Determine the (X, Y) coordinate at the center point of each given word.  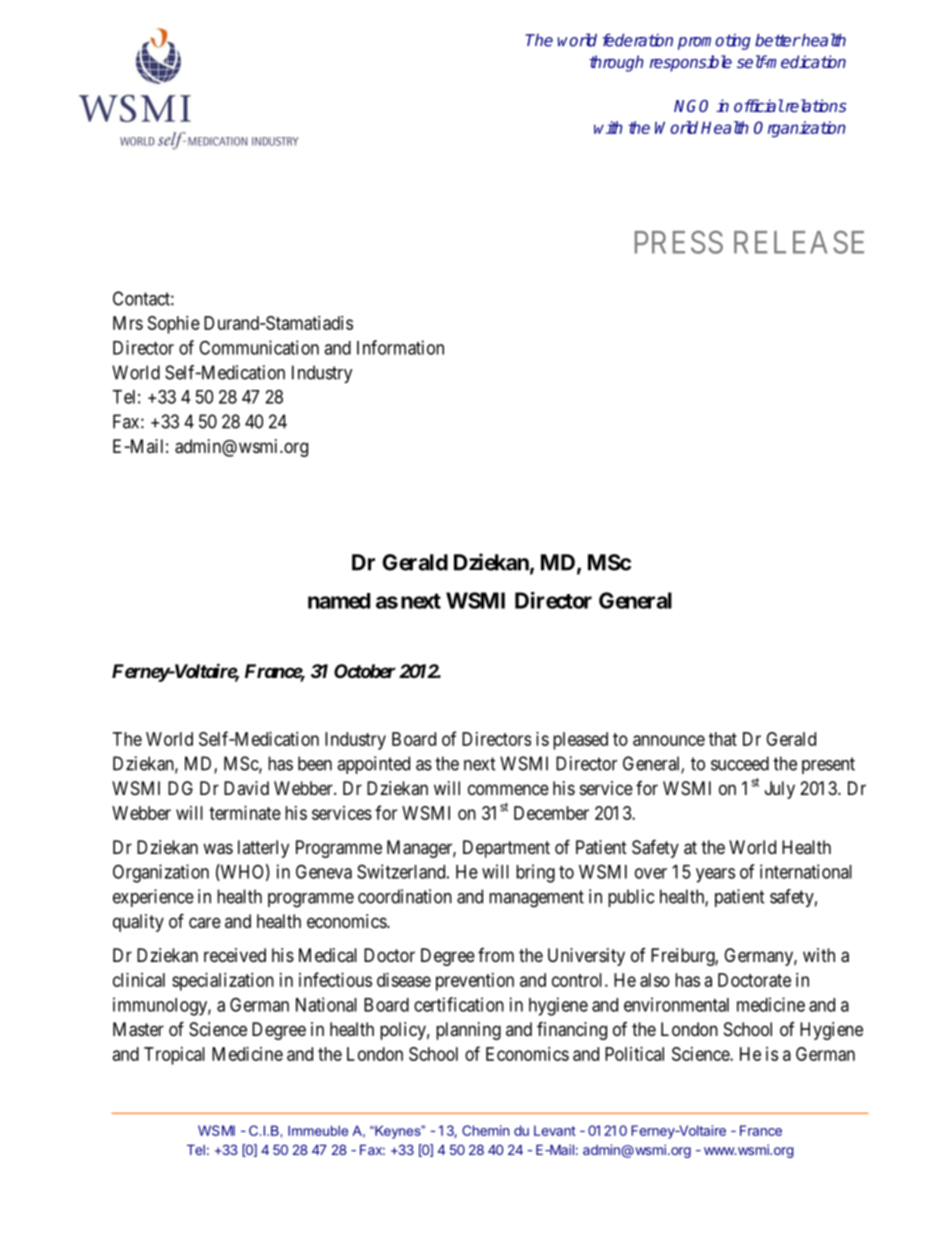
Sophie (174, 325)
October (365, 671)
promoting (714, 42)
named (339, 601)
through (616, 63)
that (723, 739)
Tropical (174, 1056)
